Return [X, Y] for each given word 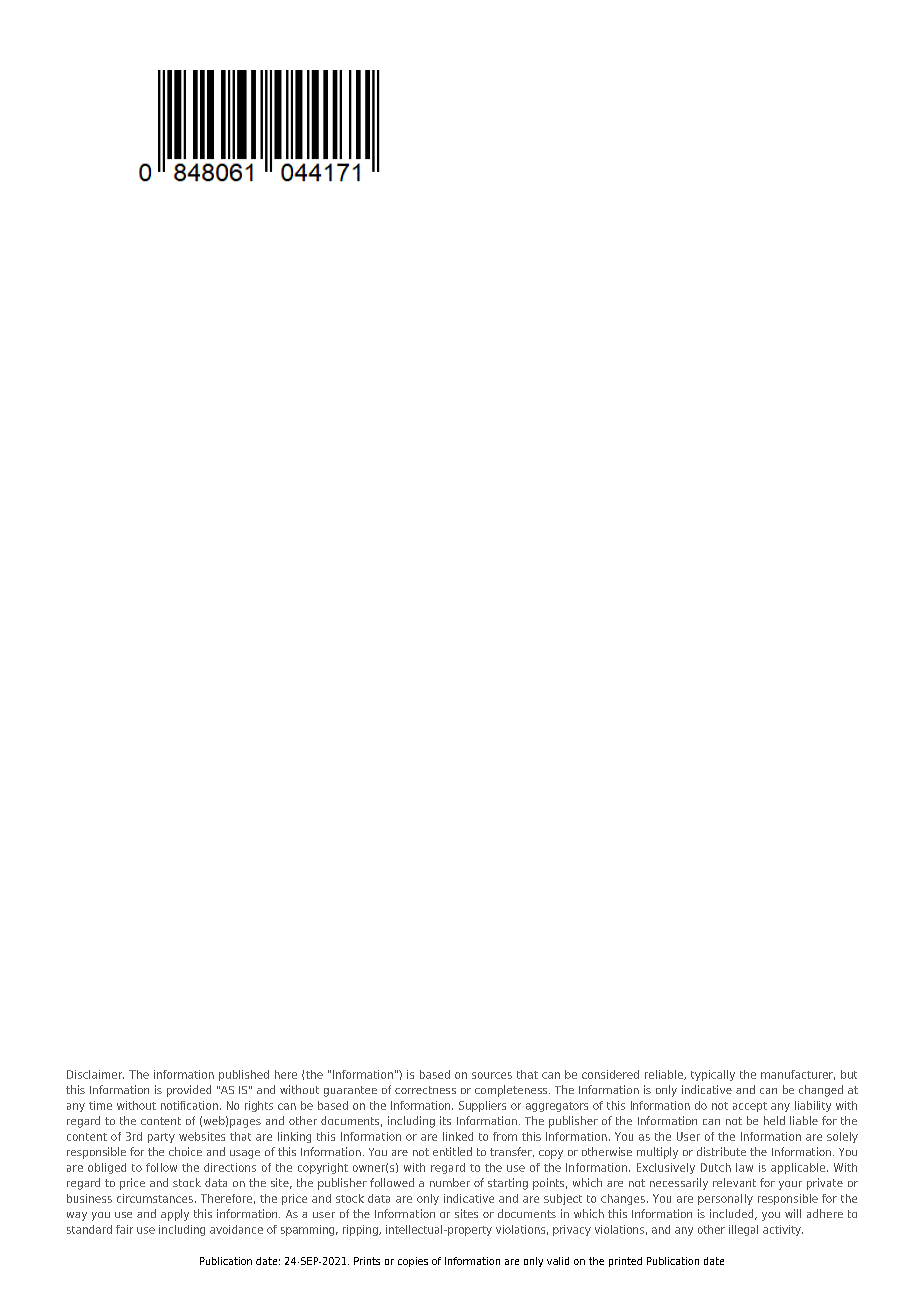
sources [492, 1075]
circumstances [155, 1198]
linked [458, 1136]
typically [713, 1075]
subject [563, 1199]
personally [725, 1199]
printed [625, 1262]
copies [413, 1262]
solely [842, 1137]
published [244, 1075]
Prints [367, 1261]
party [161, 1138]
